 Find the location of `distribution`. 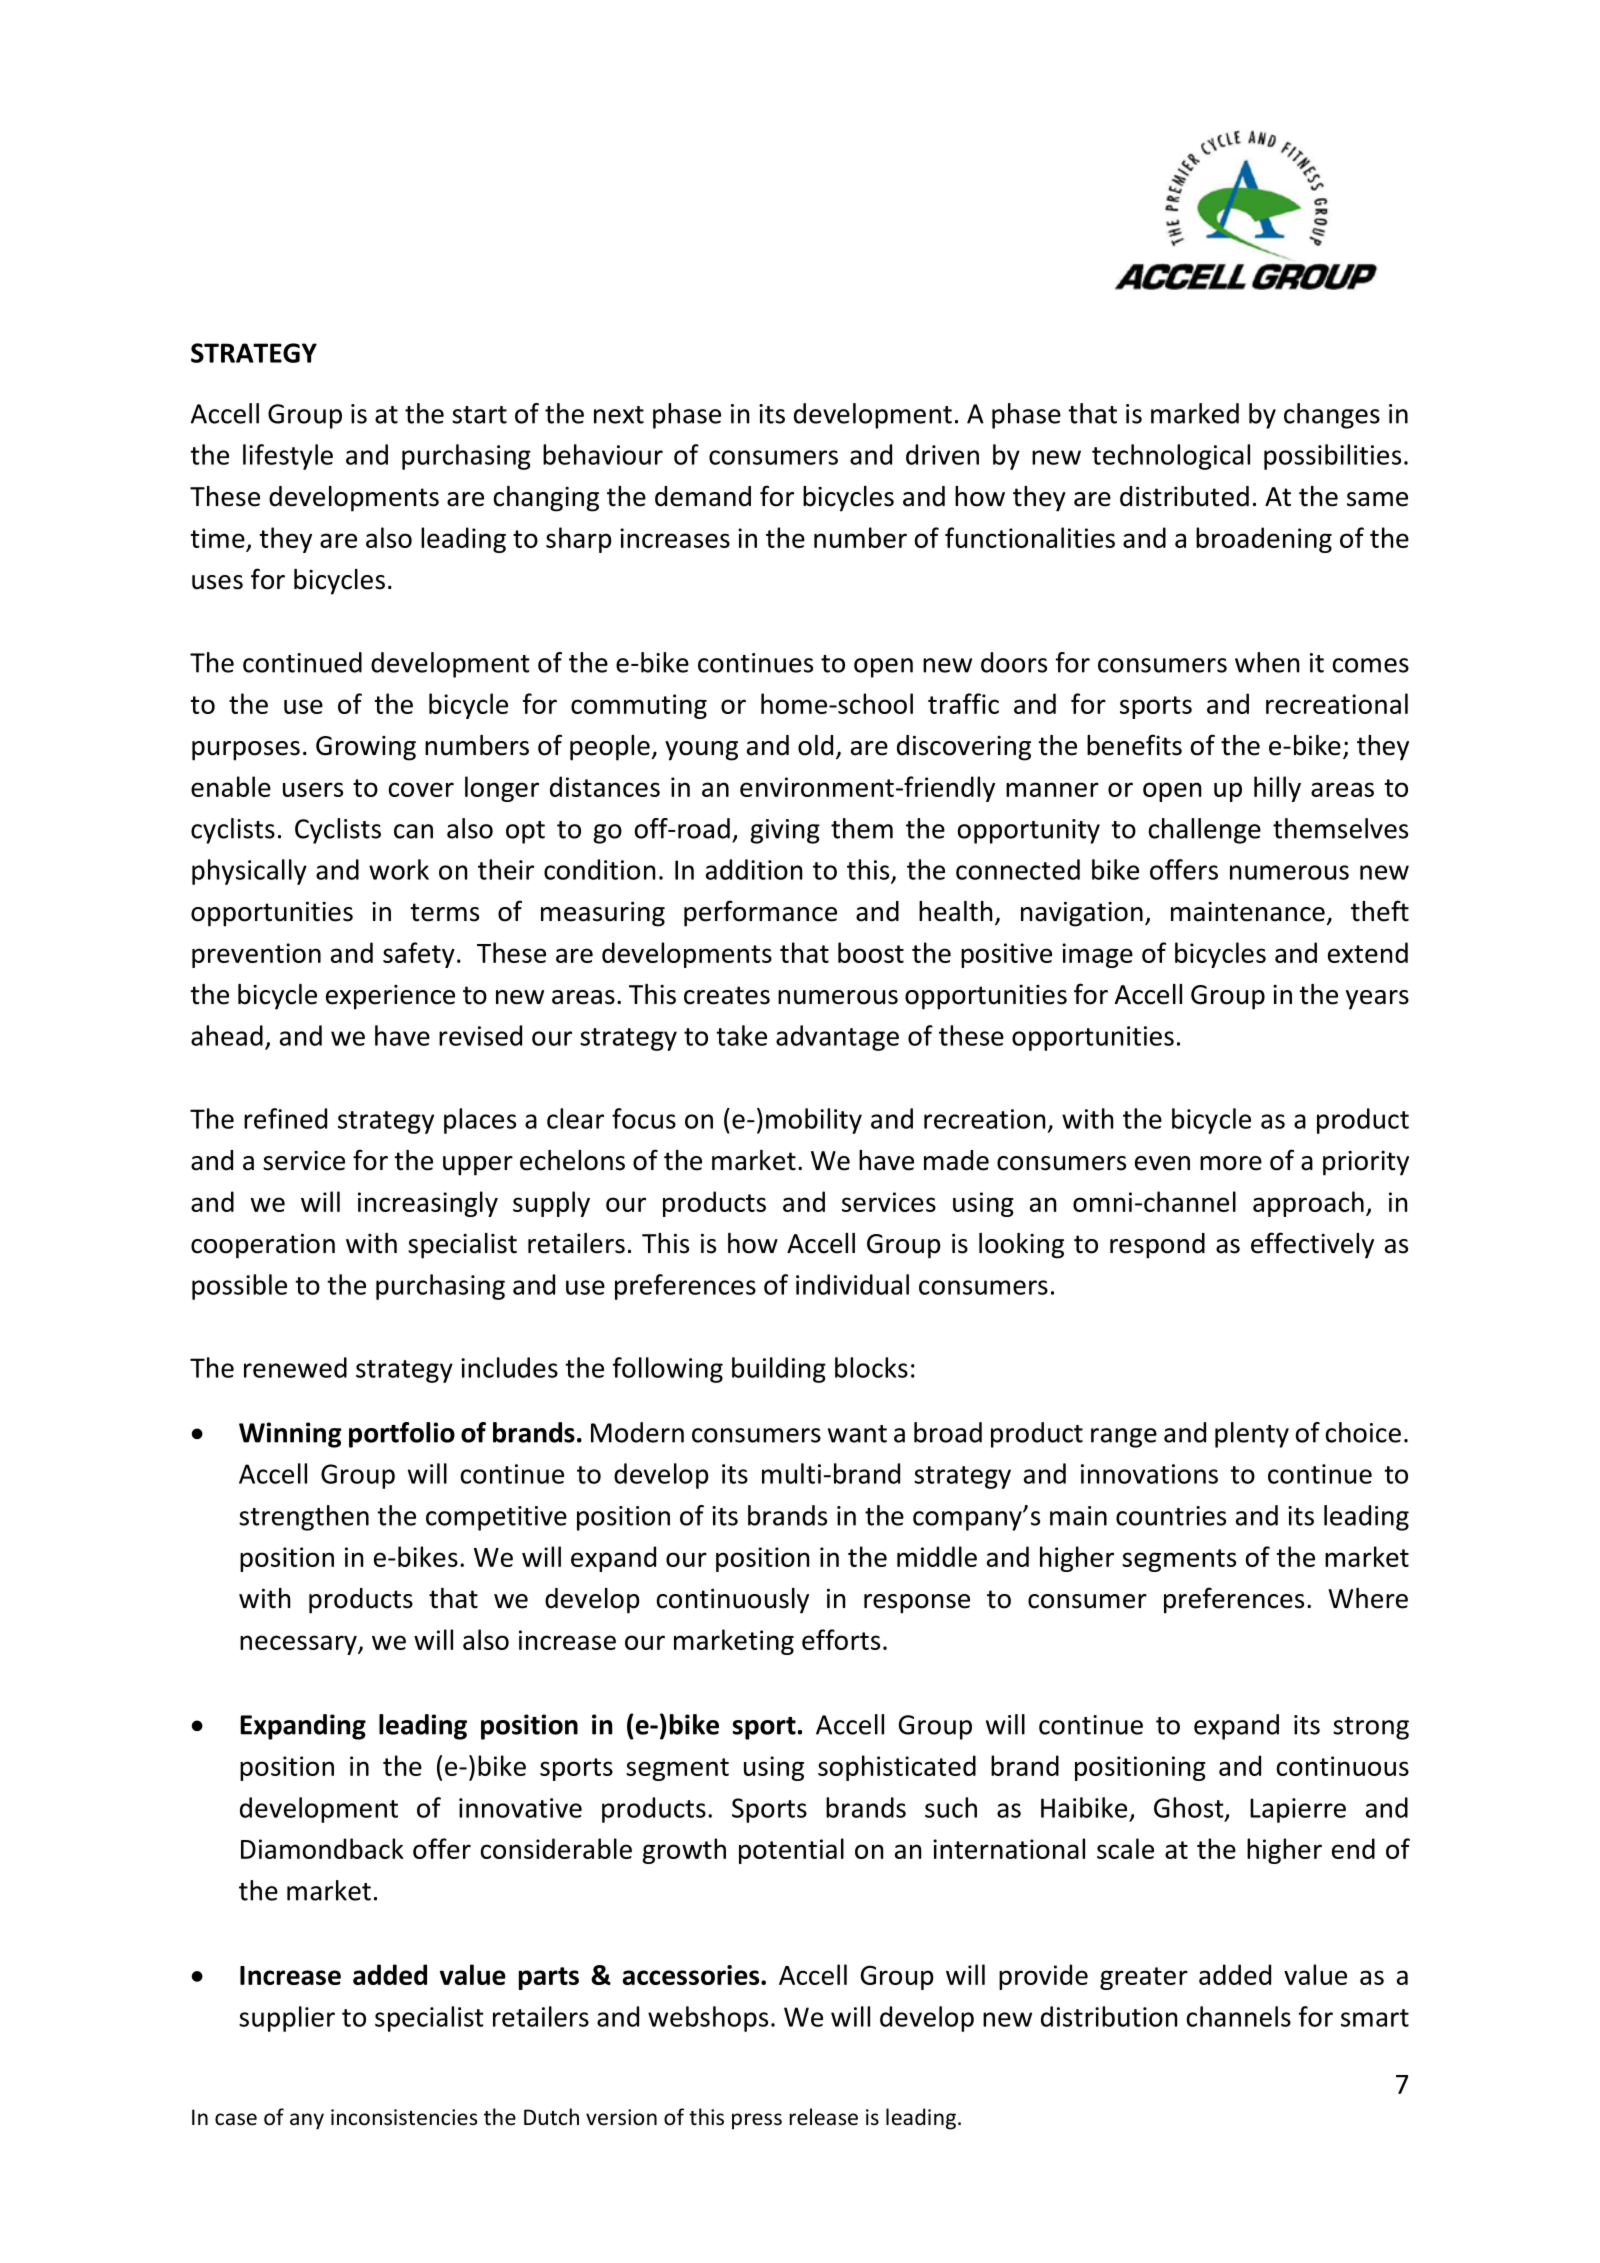

distribution is located at coordinates (1109, 2016).
